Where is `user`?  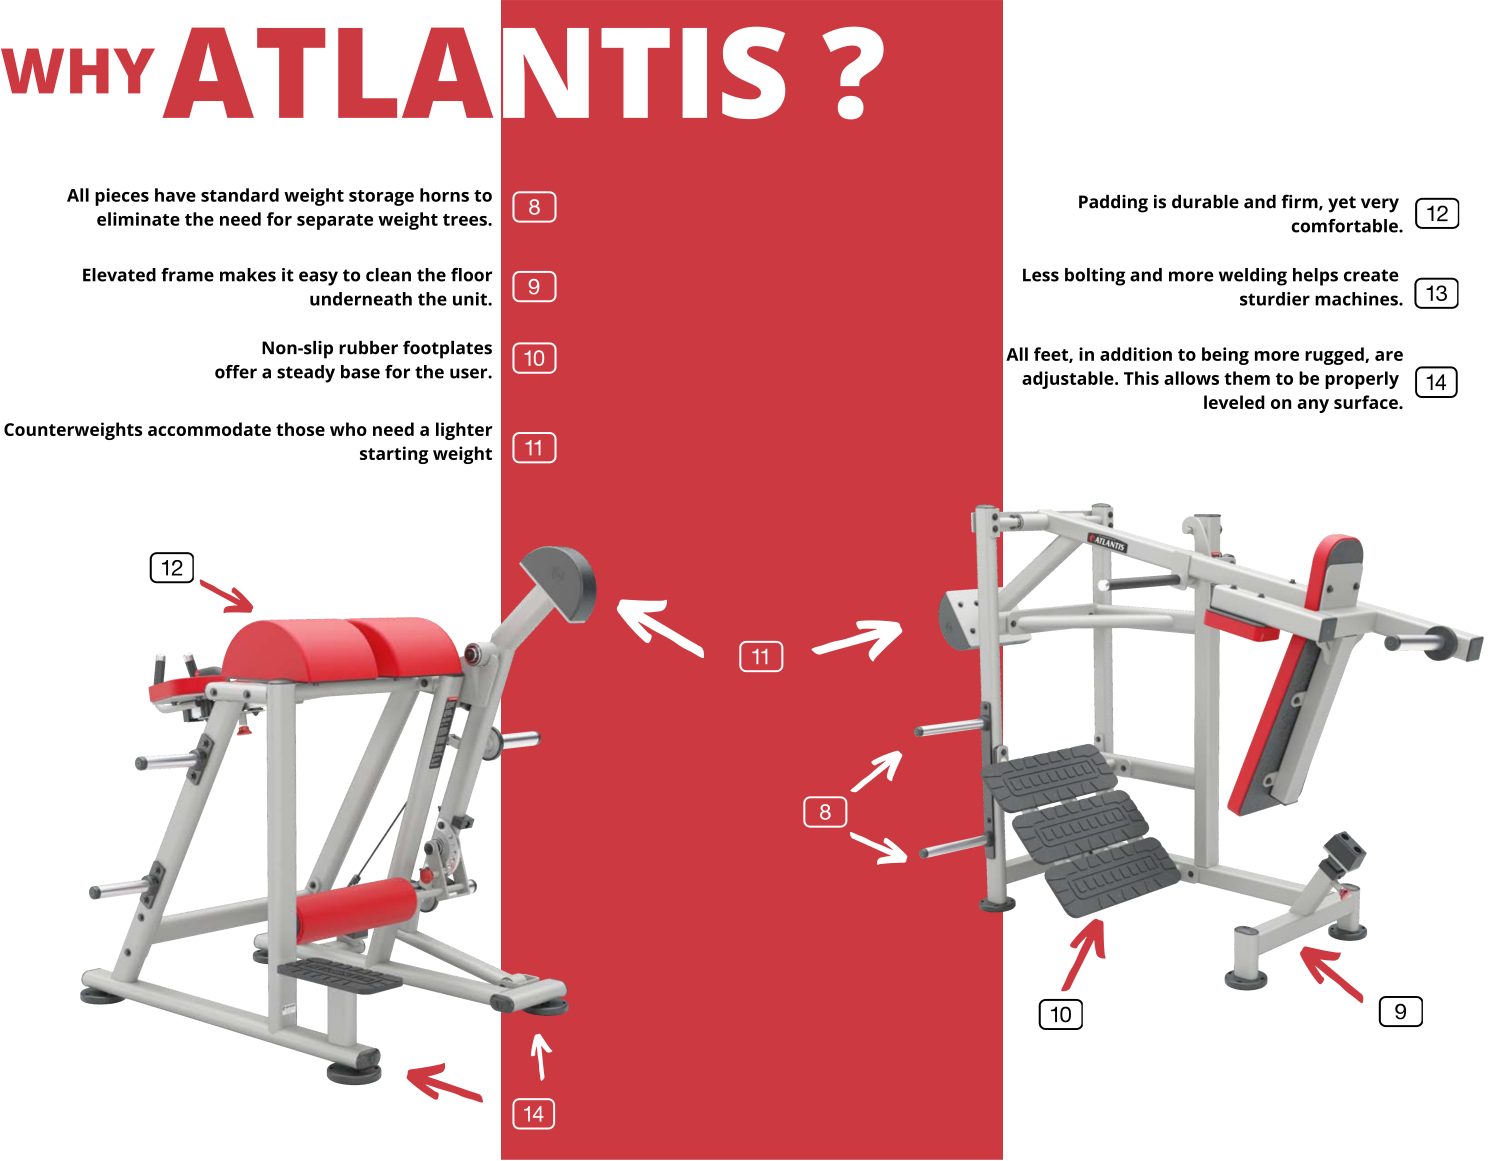
user is located at coordinates (469, 373).
